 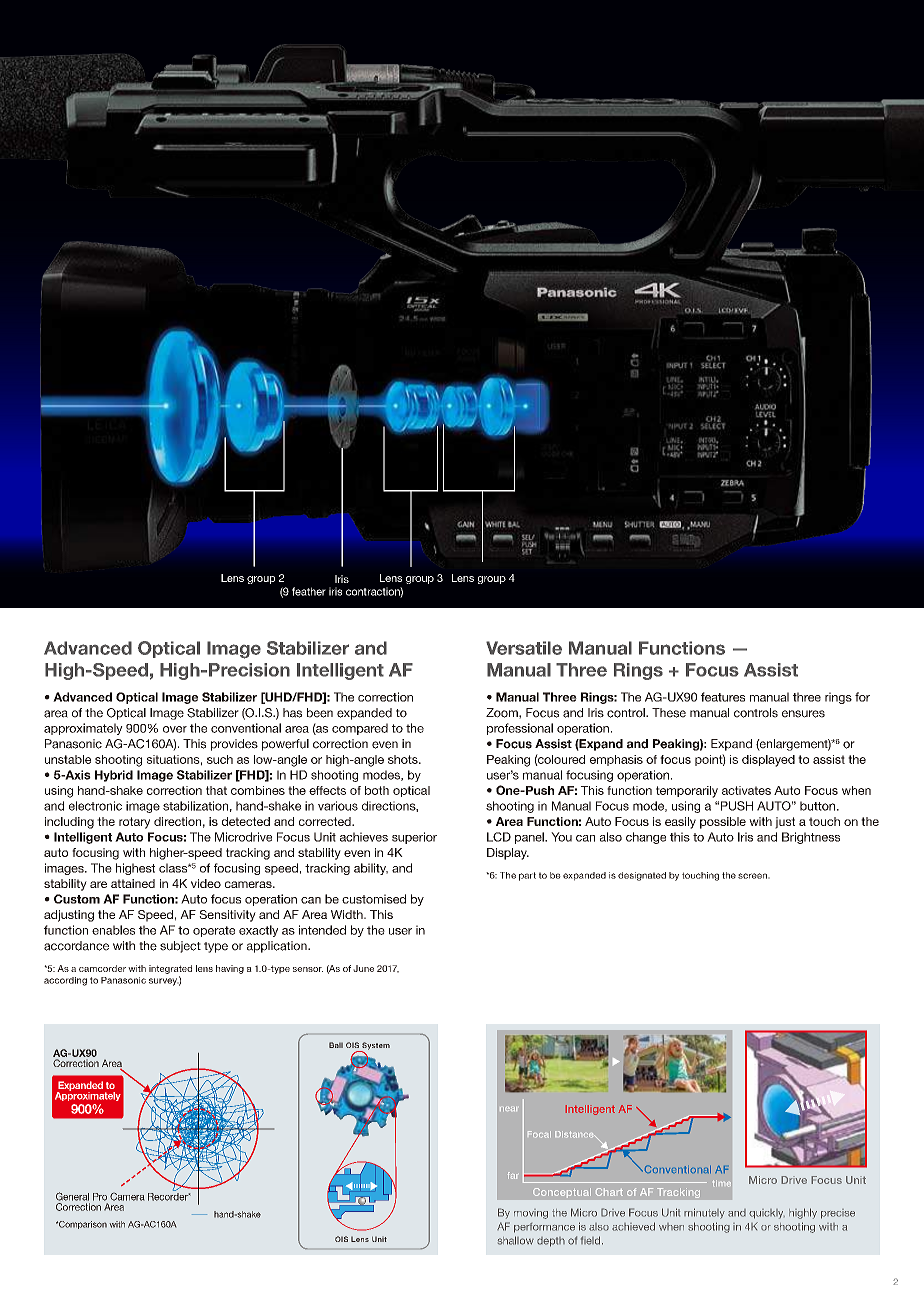 I want to click on General, so click(x=72, y=1196).
